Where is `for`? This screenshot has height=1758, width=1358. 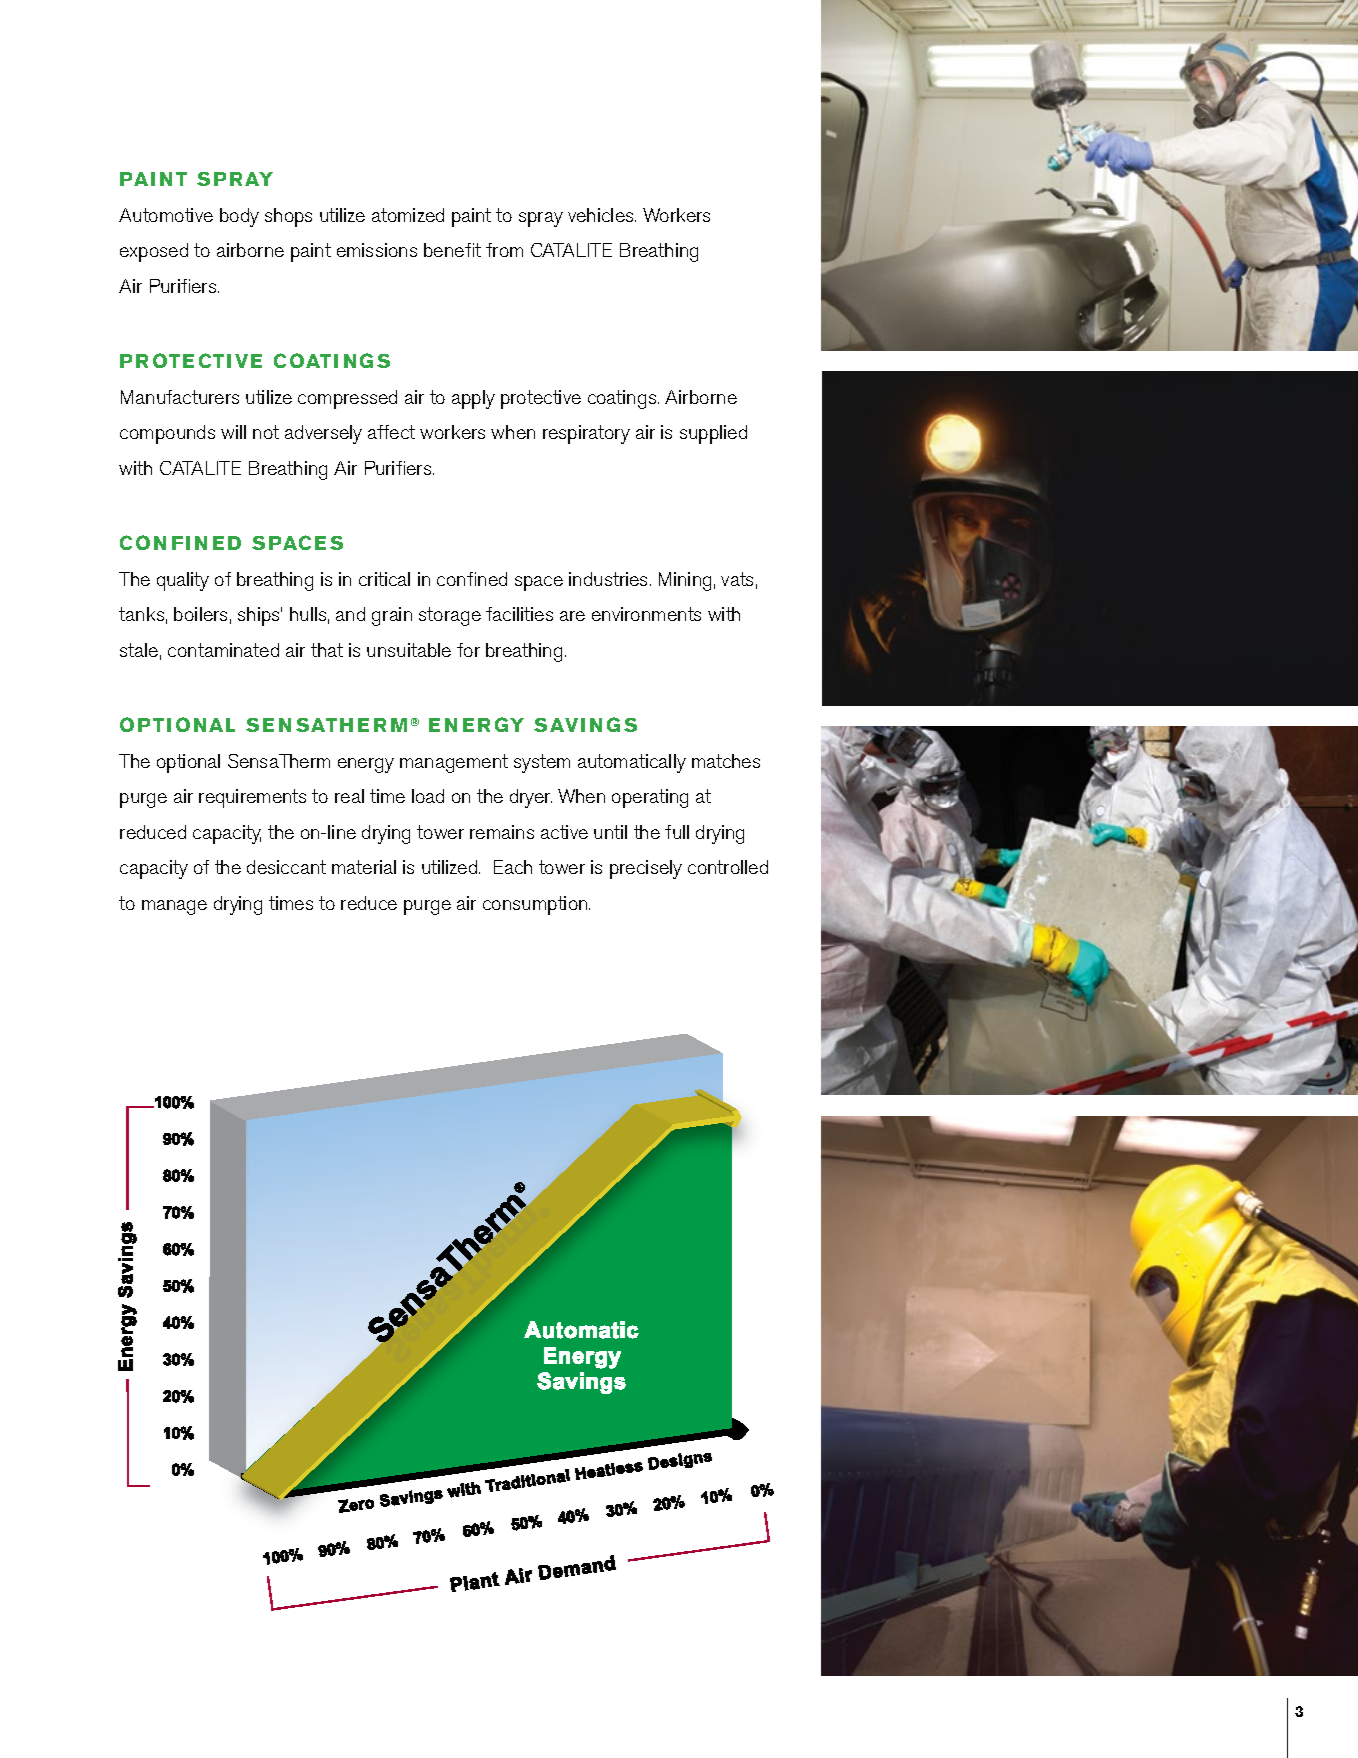 for is located at coordinates (468, 650).
